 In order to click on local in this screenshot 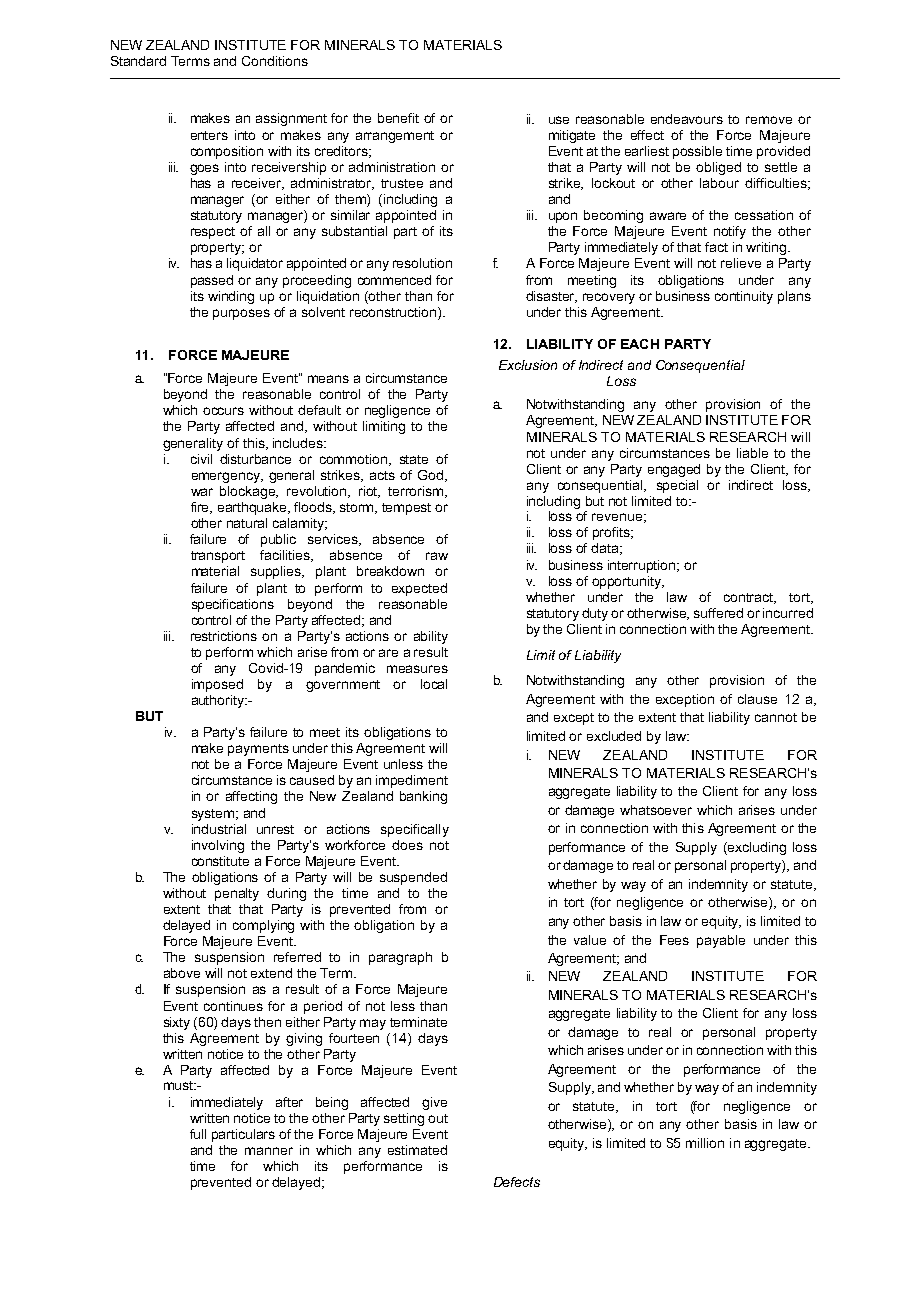, I will do `click(434, 684)`.
